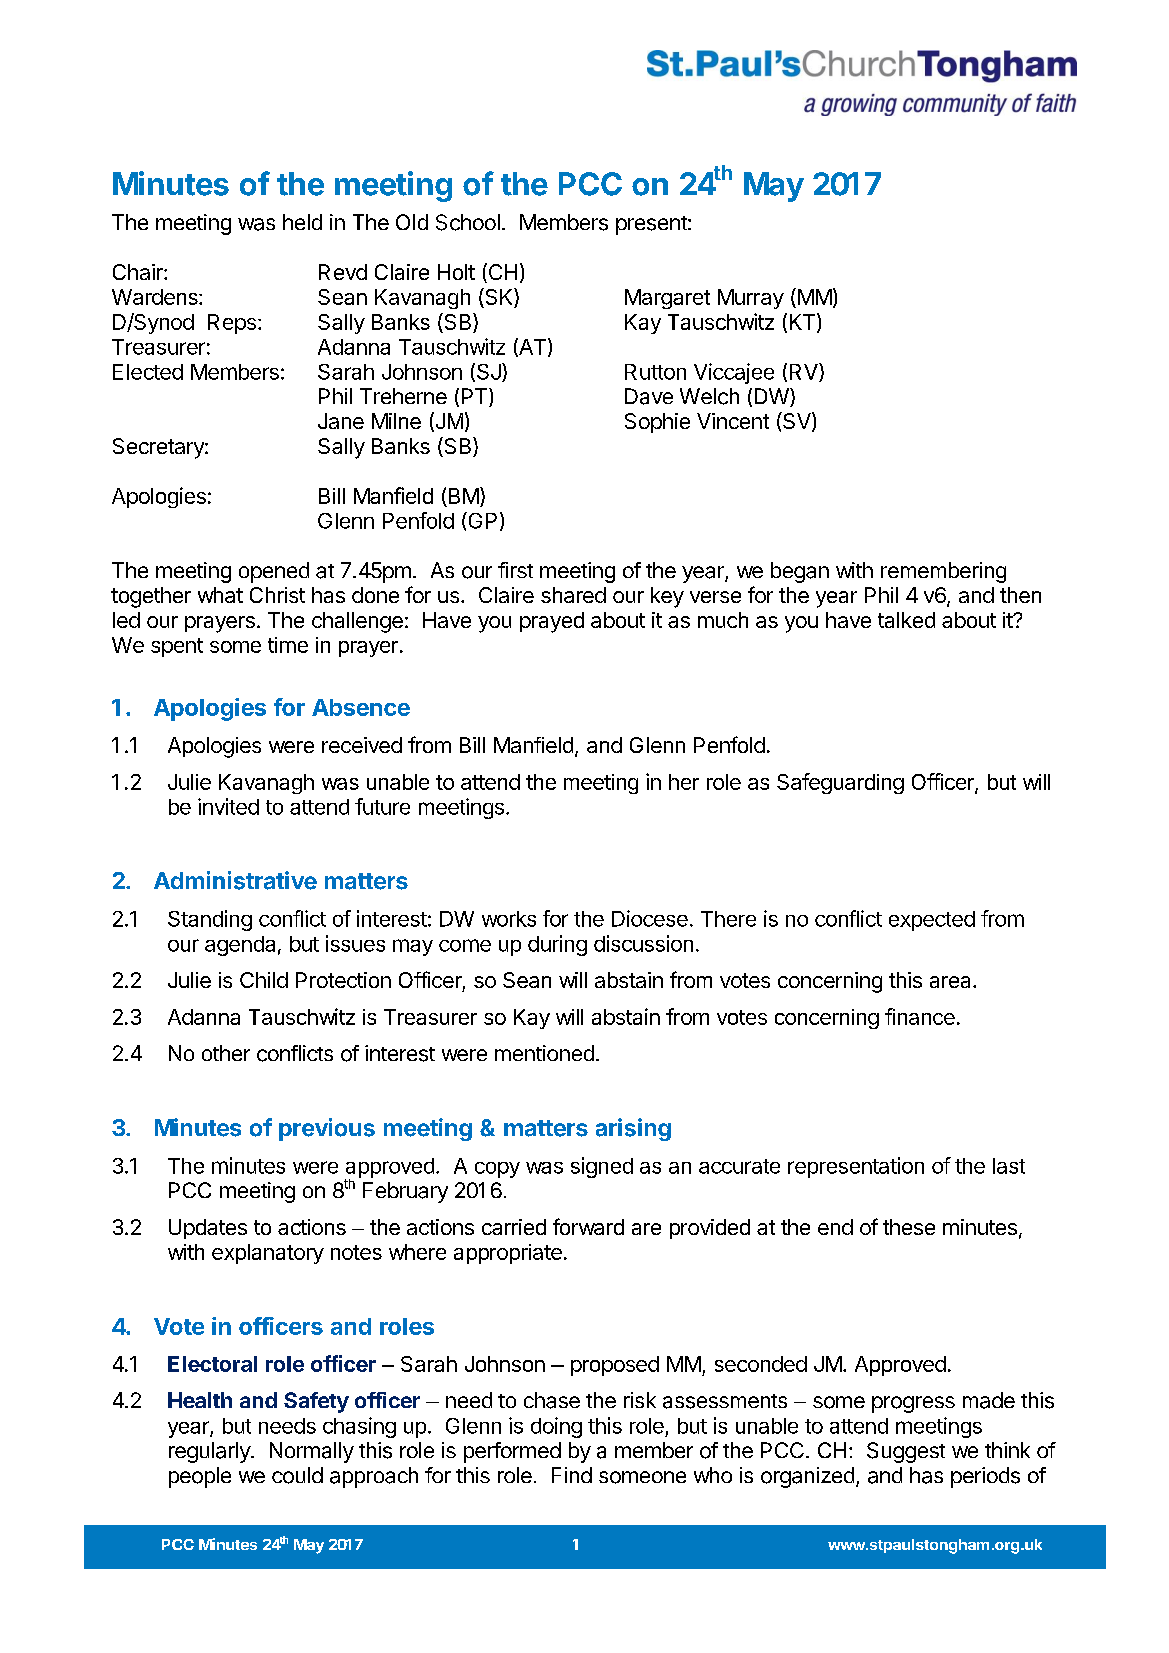 The width and height of the image is (1169, 1653). What do you see at coordinates (556, 1427) in the image?
I see `doing` at bounding box center [556, 1427].
